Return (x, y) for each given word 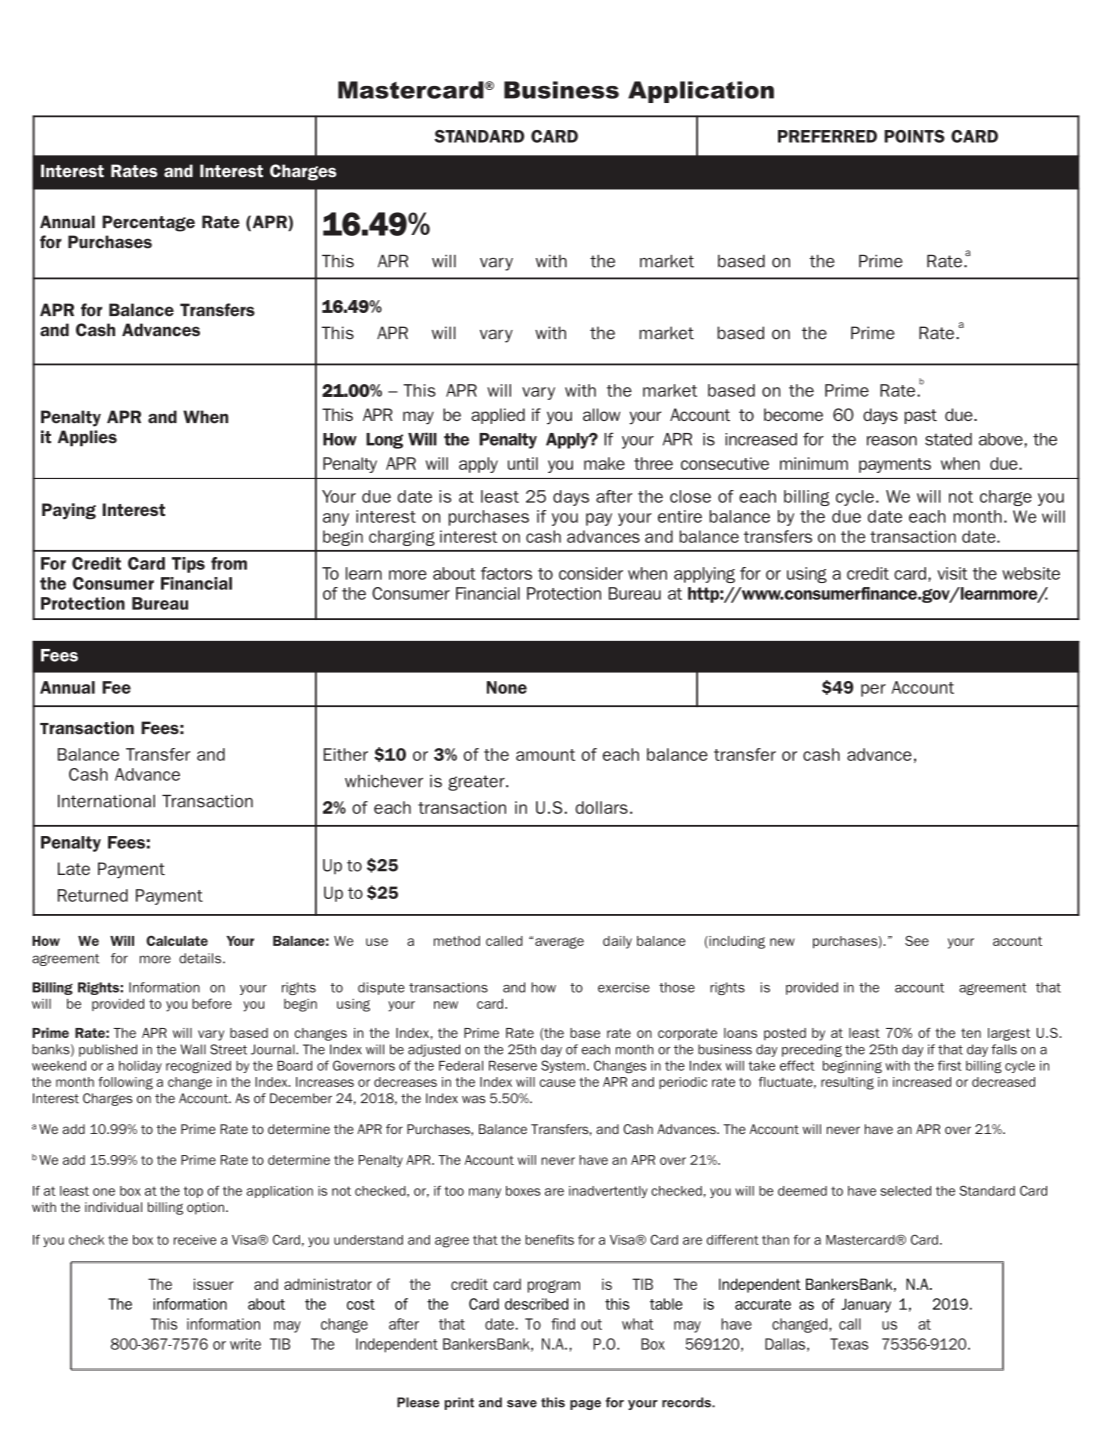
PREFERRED (827, 136)
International (106, 801)
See (917, 941)
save (522, 1404)
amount (545, 755)
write (245, 1344)
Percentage (148, 223)
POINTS (914, 136)
